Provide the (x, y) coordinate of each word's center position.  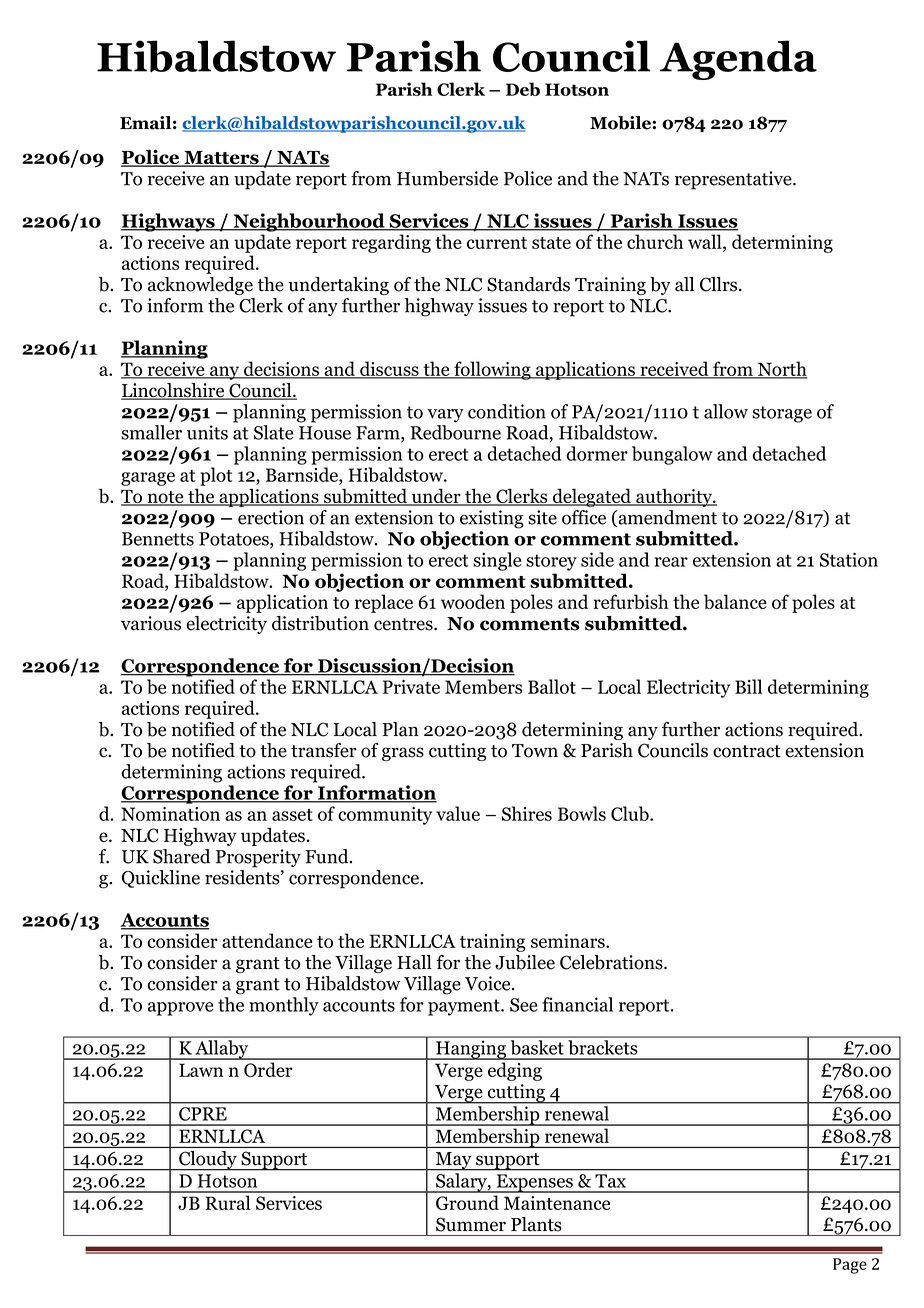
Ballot (552, 686)
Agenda (738, 60)
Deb (523, 89)
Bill (748, 686)
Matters (221, 159)
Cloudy (208, 1160)
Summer (471, 1224)
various (151, 623)
